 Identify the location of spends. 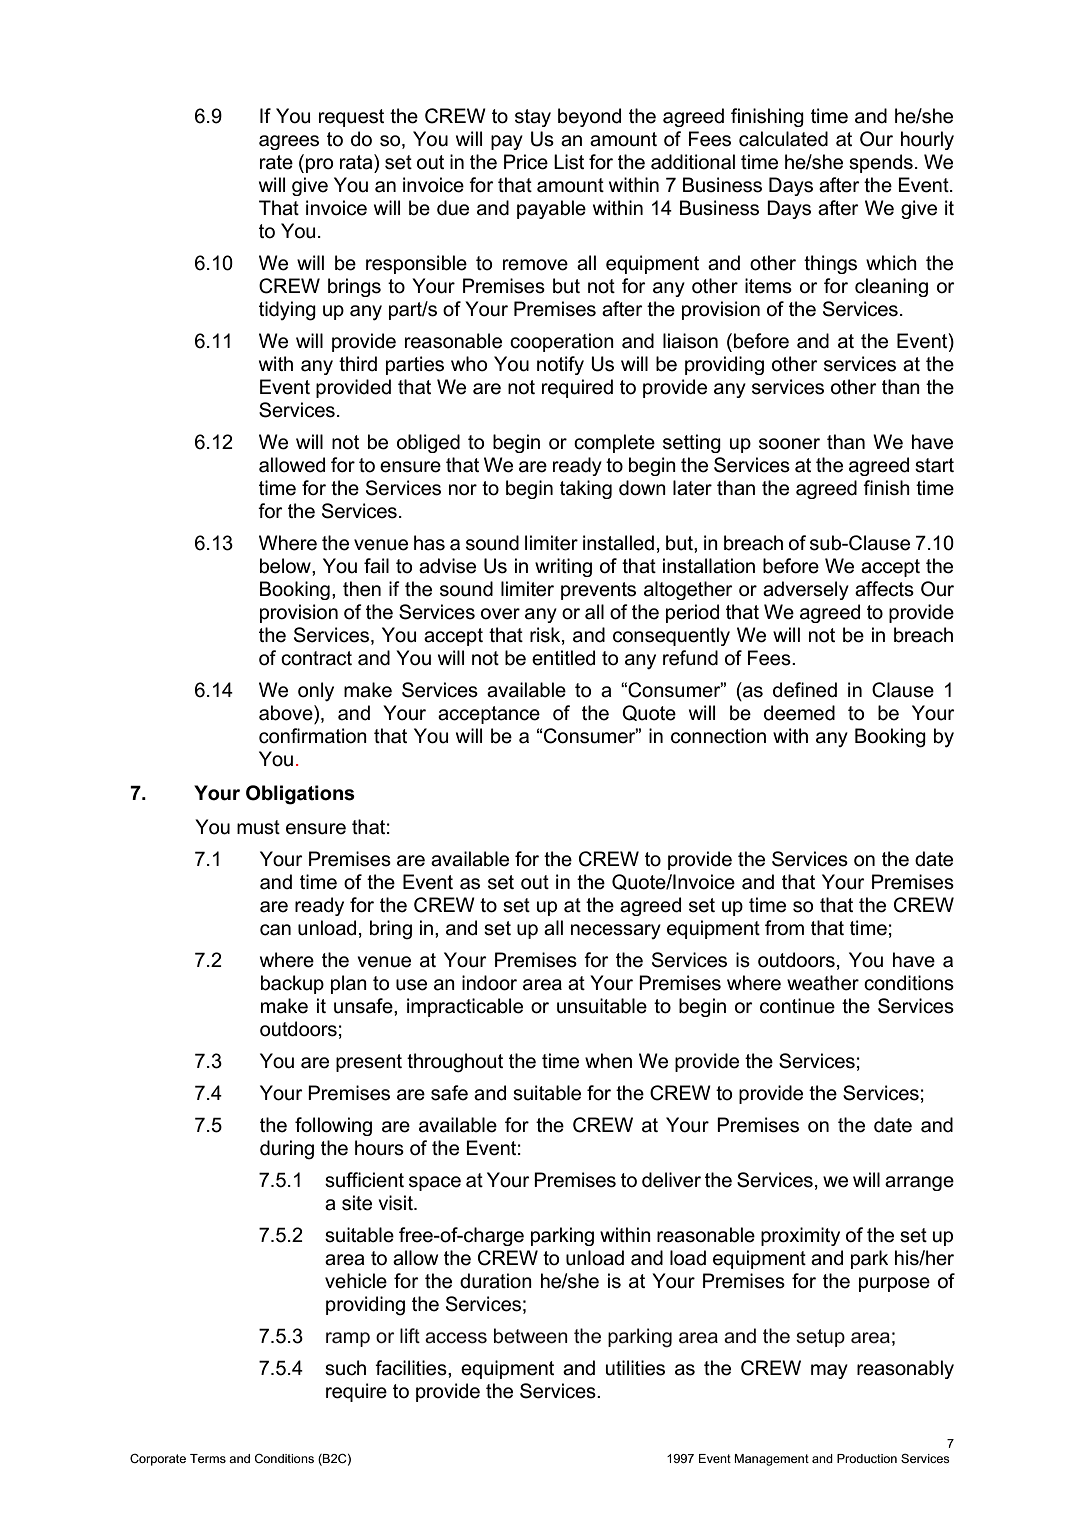
(881, 163).
